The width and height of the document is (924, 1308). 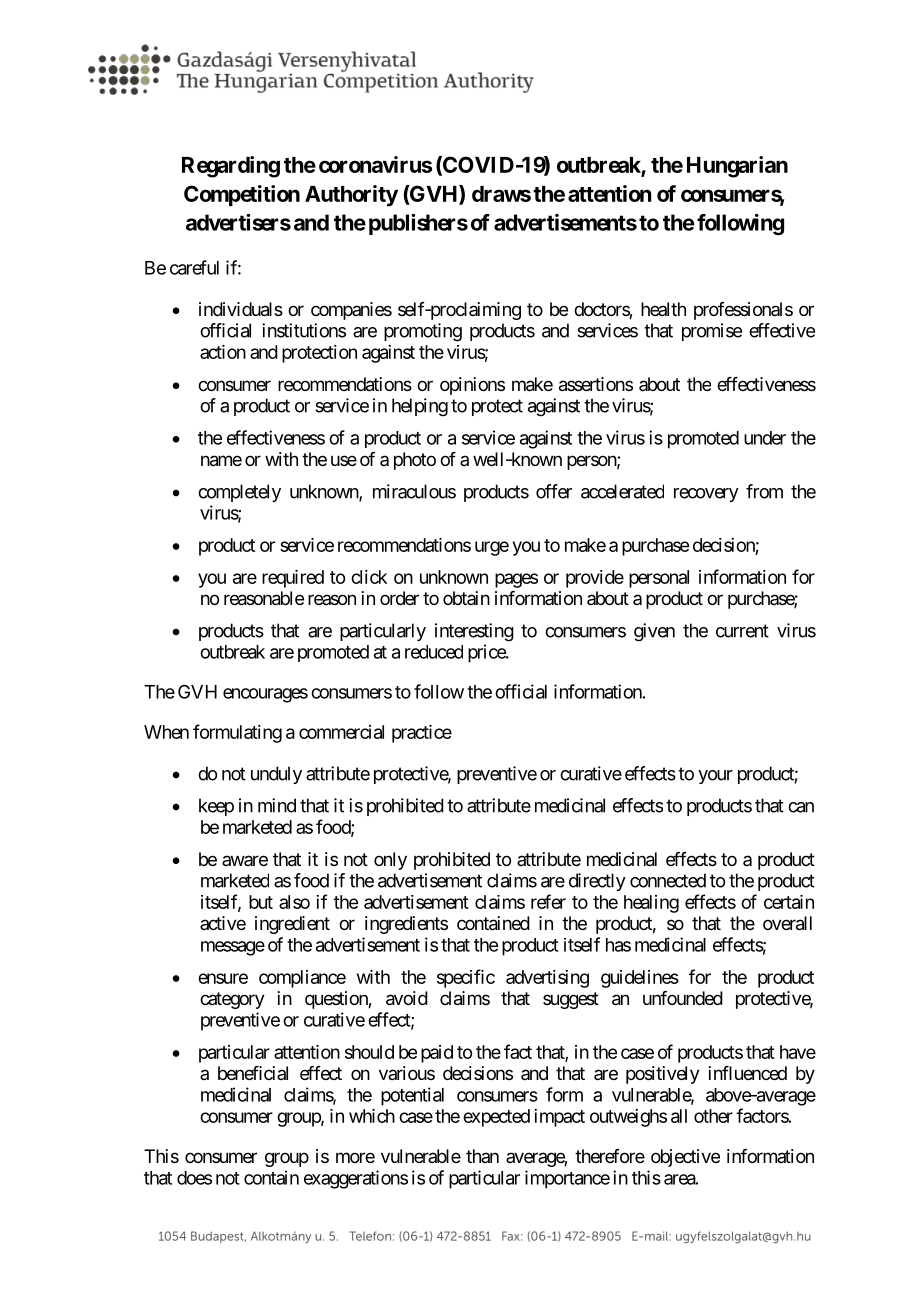 What do you see at coordinates (496, 1118) in the document?
I see `expected` at bounding box center [496, 1118].
